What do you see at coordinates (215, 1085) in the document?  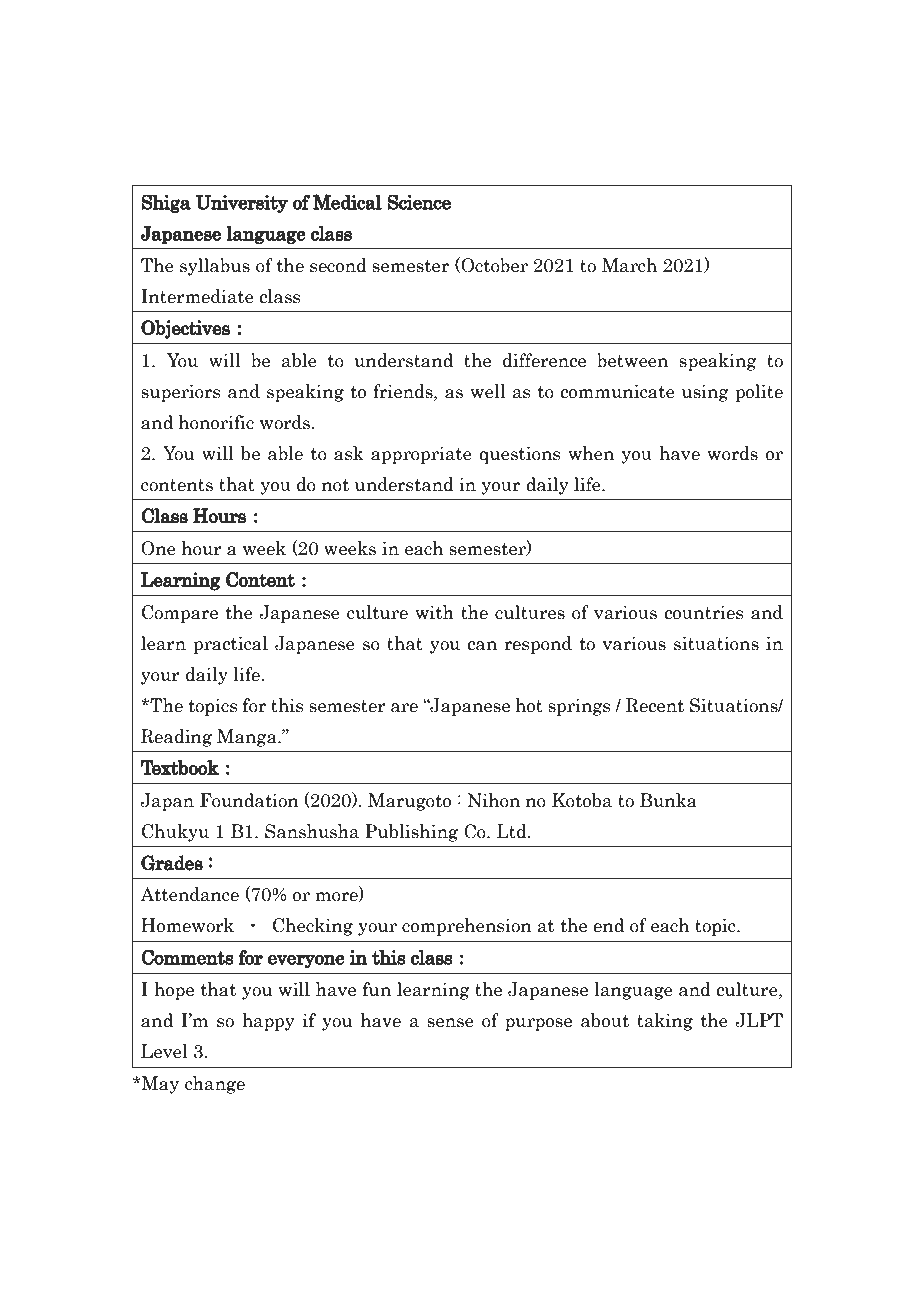 I see `change` at bounding box center [215, 1085].
